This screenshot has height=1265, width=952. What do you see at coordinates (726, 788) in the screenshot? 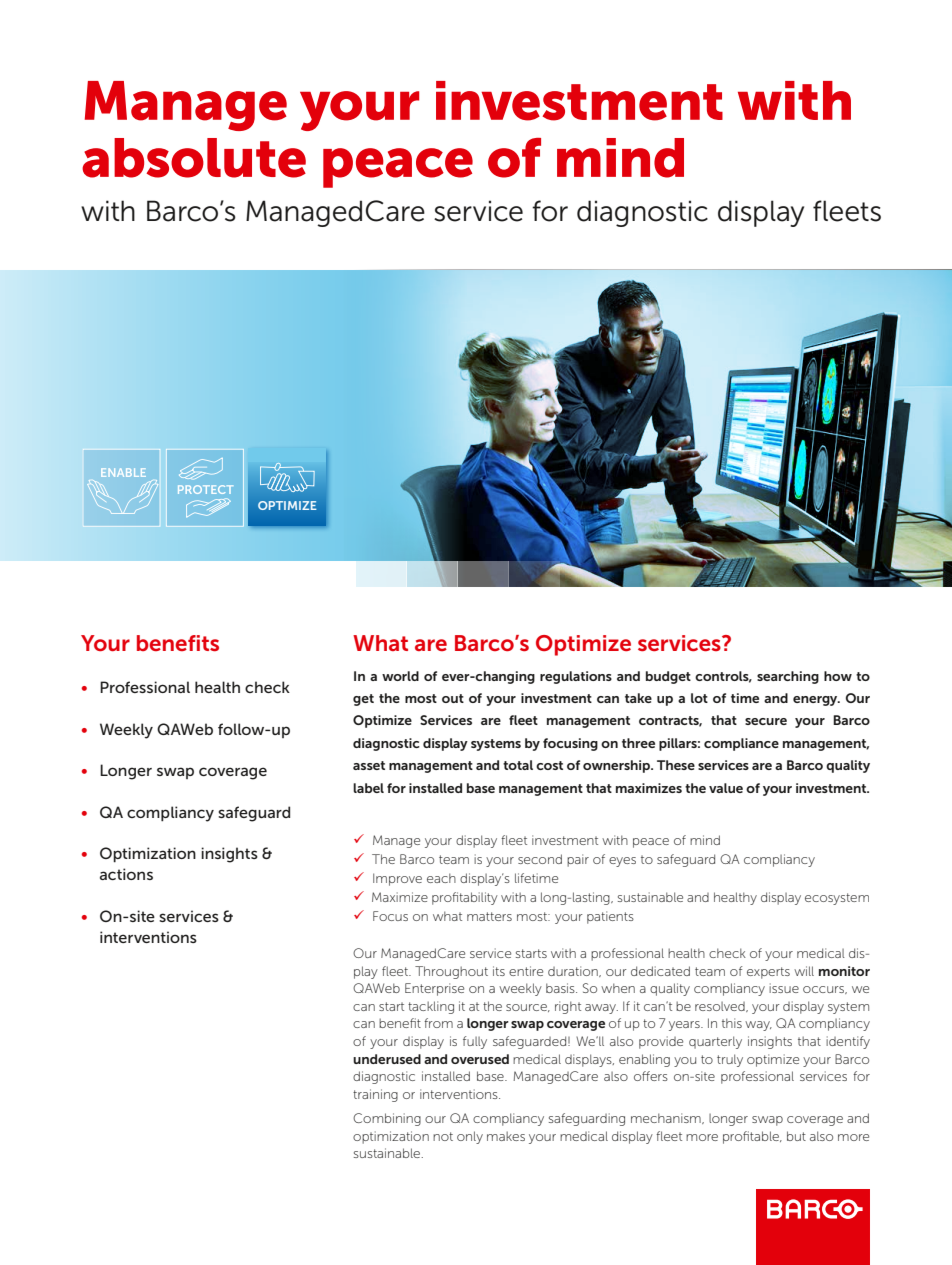
I see `value` at bounding box center [726, 788].
